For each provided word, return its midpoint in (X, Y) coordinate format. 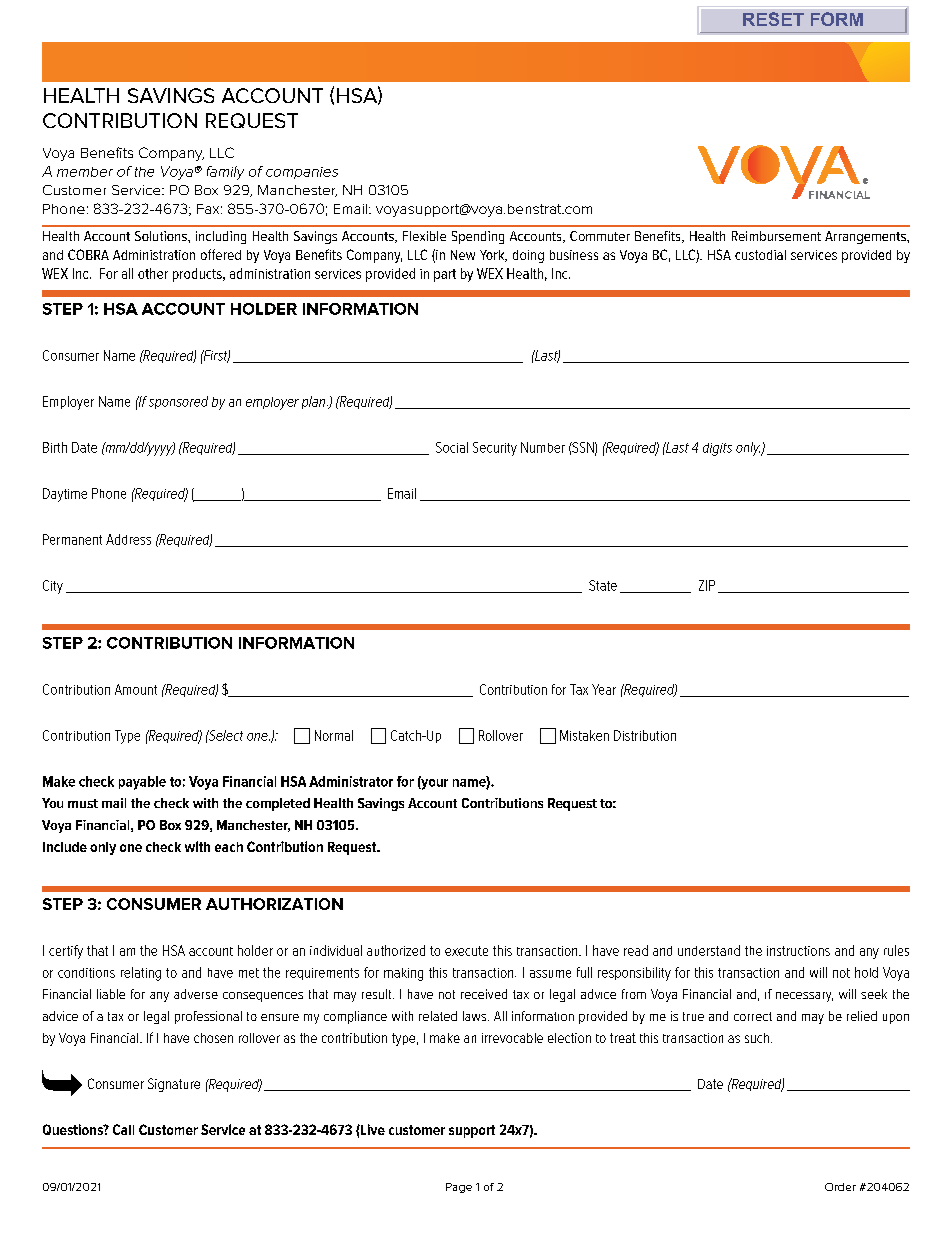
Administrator (351, 781)
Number (543, 447)
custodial (760, 255)
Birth (55, 447)
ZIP (707, 585)
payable (142, 783)
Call (123, 1129)
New (463, 255)
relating (141, 974)
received (484, 994)
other (153, 273)
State (603, 585)
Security (495, 449)
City (53, 587)
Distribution (645, 735)
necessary (804, 997)
